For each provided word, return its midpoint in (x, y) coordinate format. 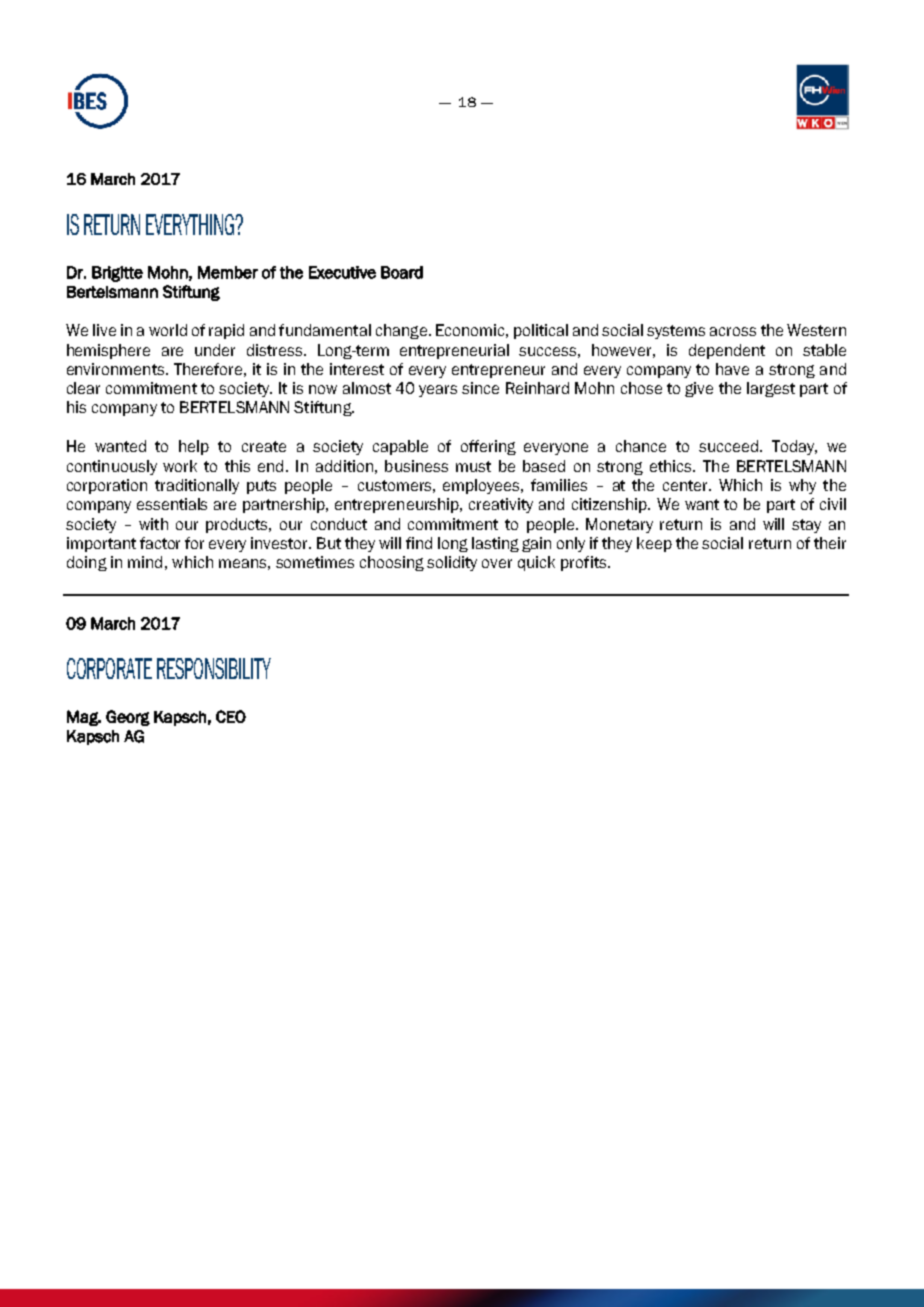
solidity (452, 563)
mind (145, 562)
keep (654, 544)
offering (488, 447)
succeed (728, 446)
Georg (128, 718)
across (733, 331)
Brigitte (117, 274)
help (194, 447)
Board (402, 272)
